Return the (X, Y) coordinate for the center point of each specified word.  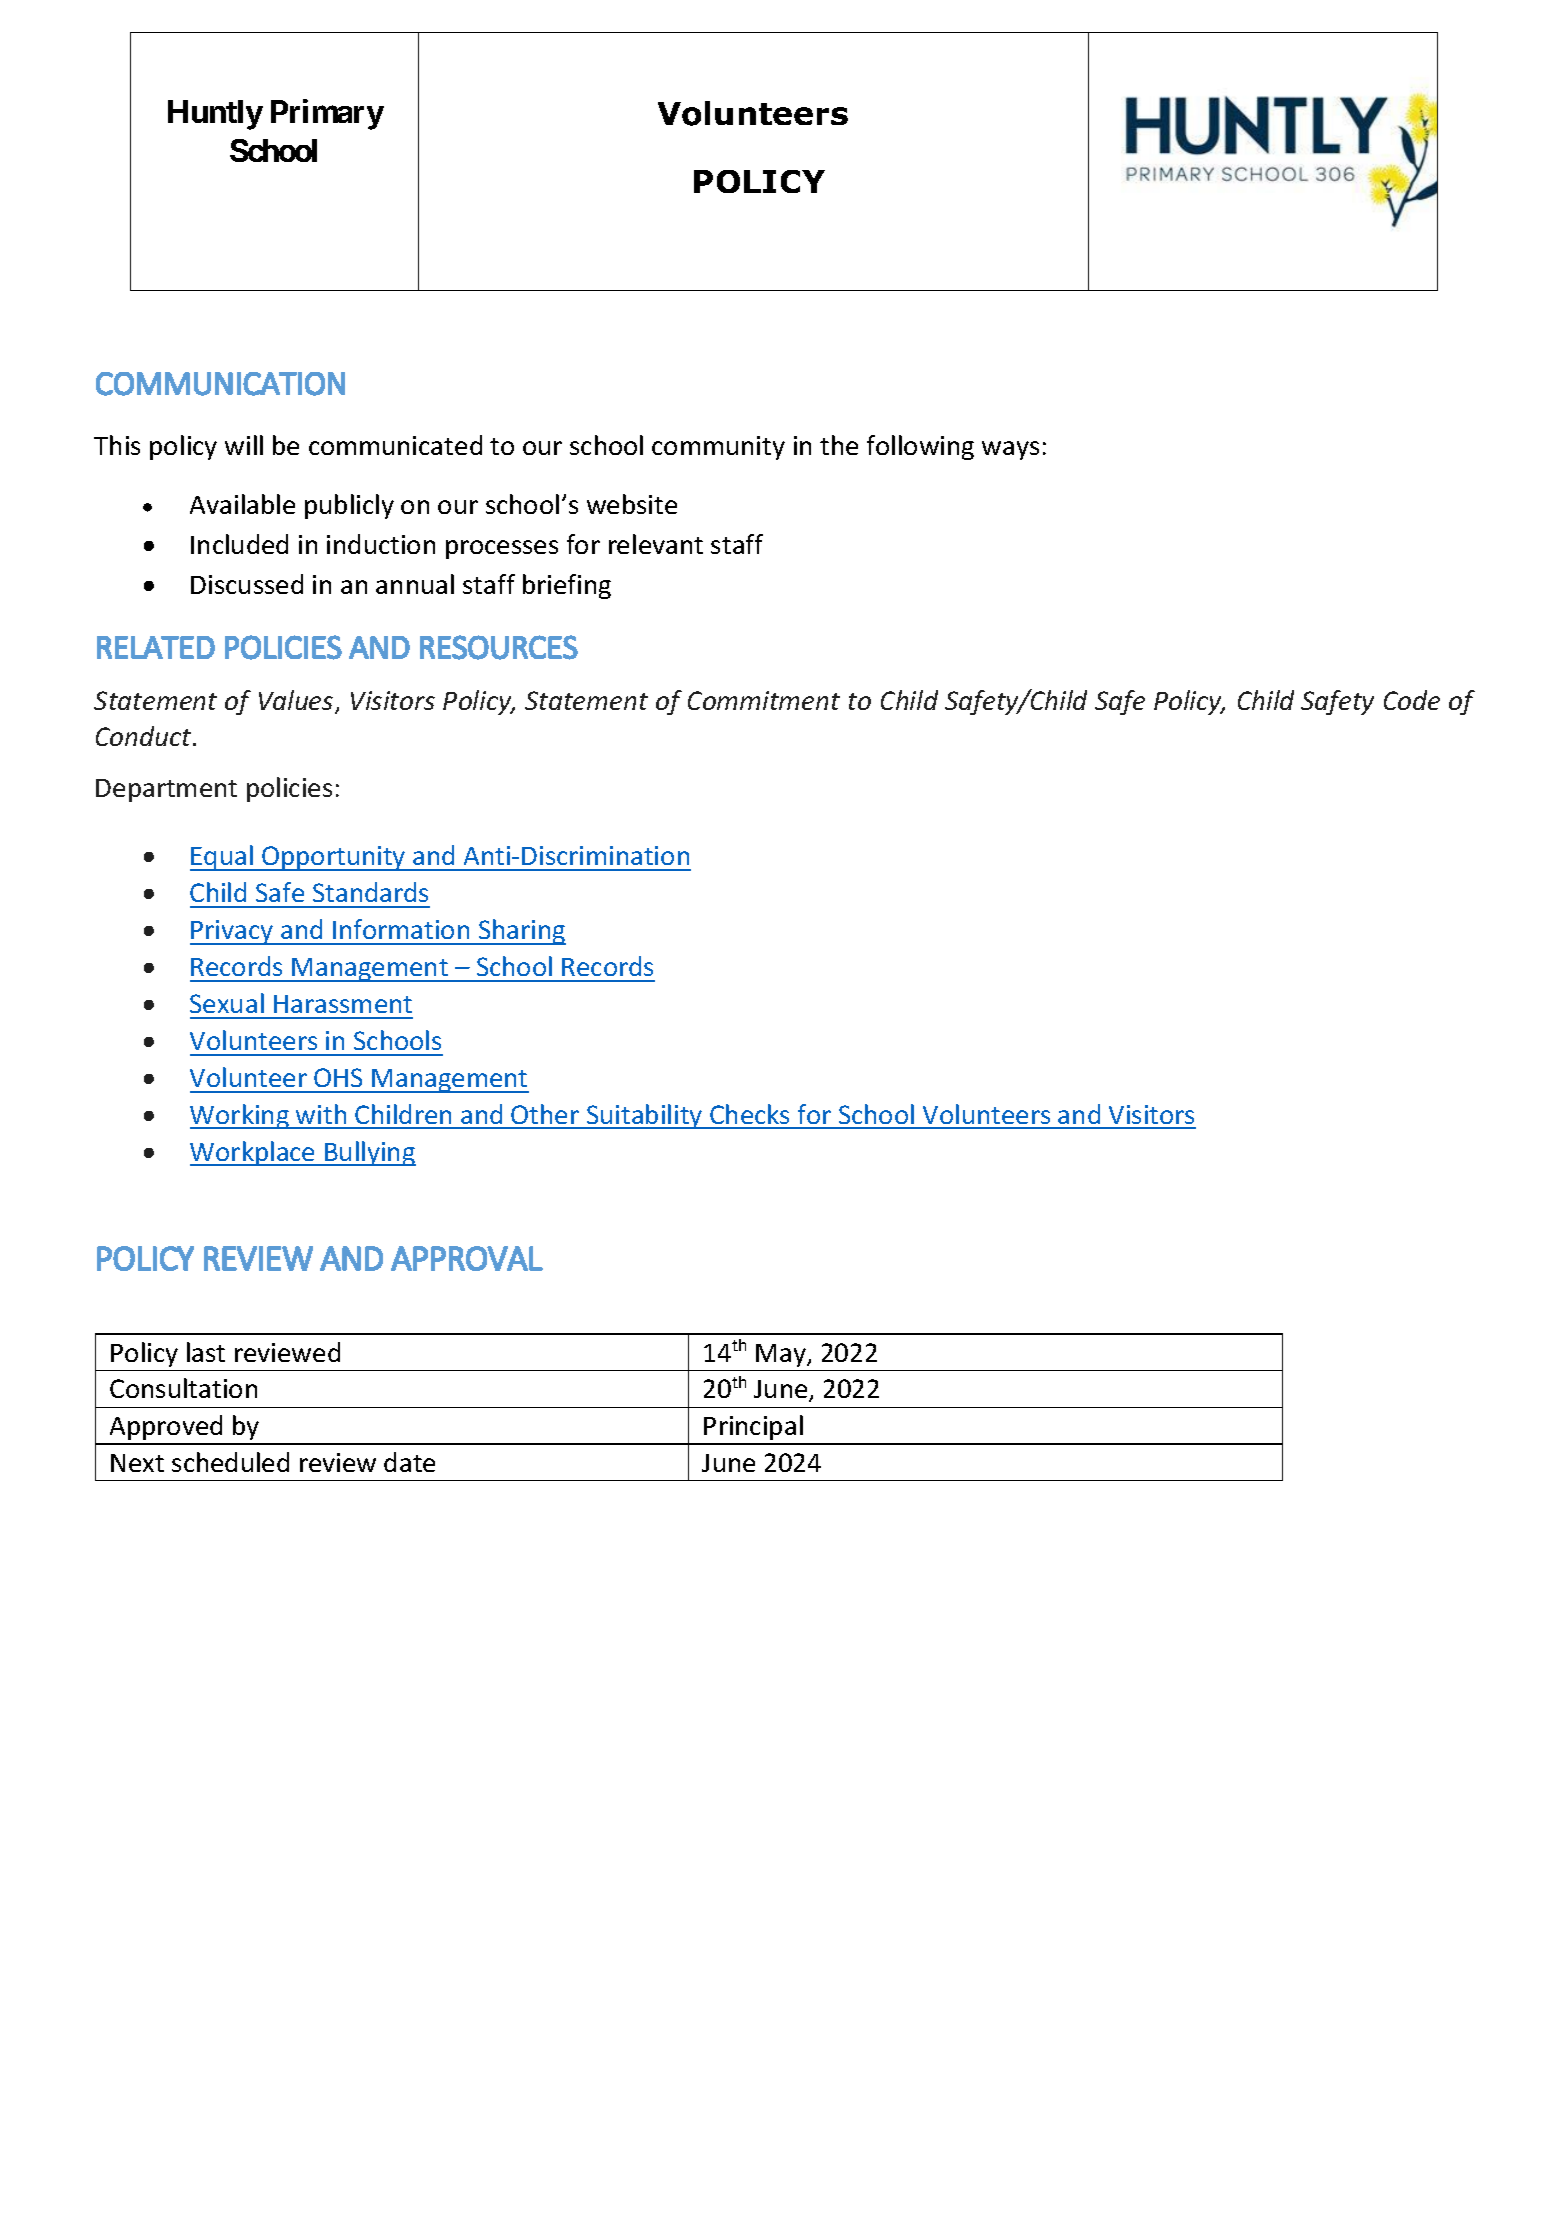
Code (1412, 700)
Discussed (247, 584)
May (782, 1355)
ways (1010, 450)
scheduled (230, 1462)
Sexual (227, 1003)
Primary (327, 114)
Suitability (645, 1116)
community (718, 448)
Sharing (521, 932)
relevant (656, 544)
